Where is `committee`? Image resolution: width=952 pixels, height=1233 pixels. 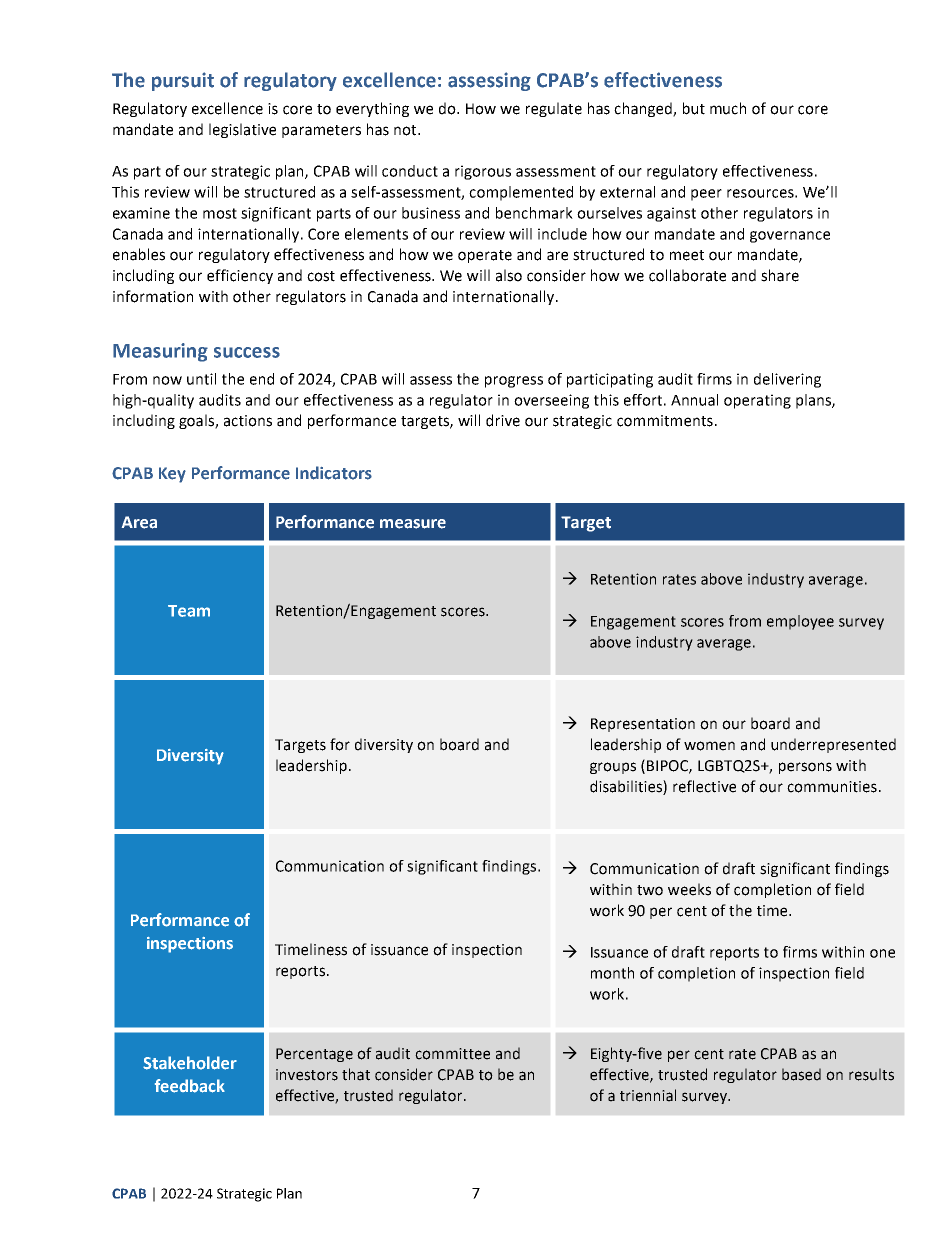
committee is located at coordinates (452, 1054).
